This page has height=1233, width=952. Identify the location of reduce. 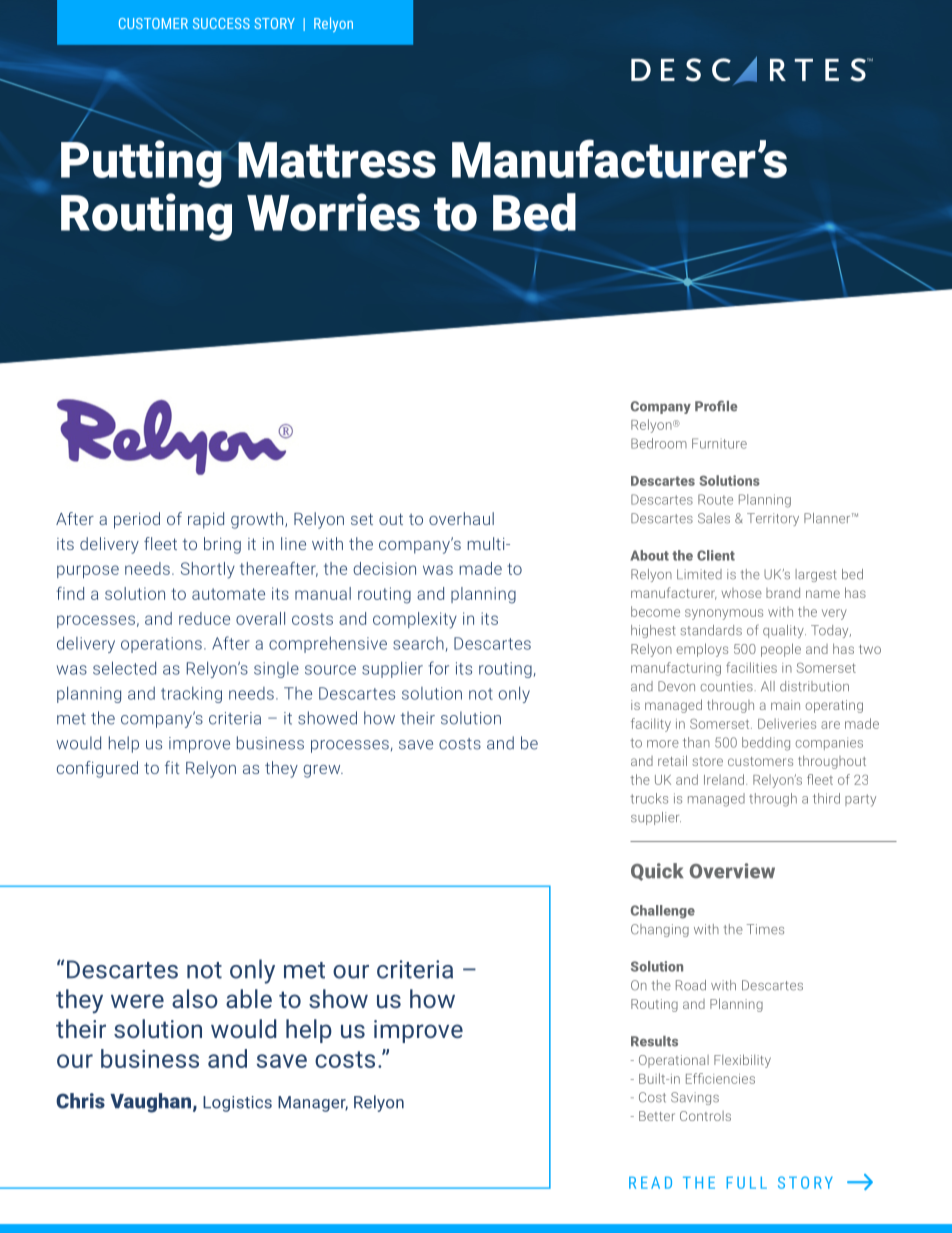
(204, 618).
